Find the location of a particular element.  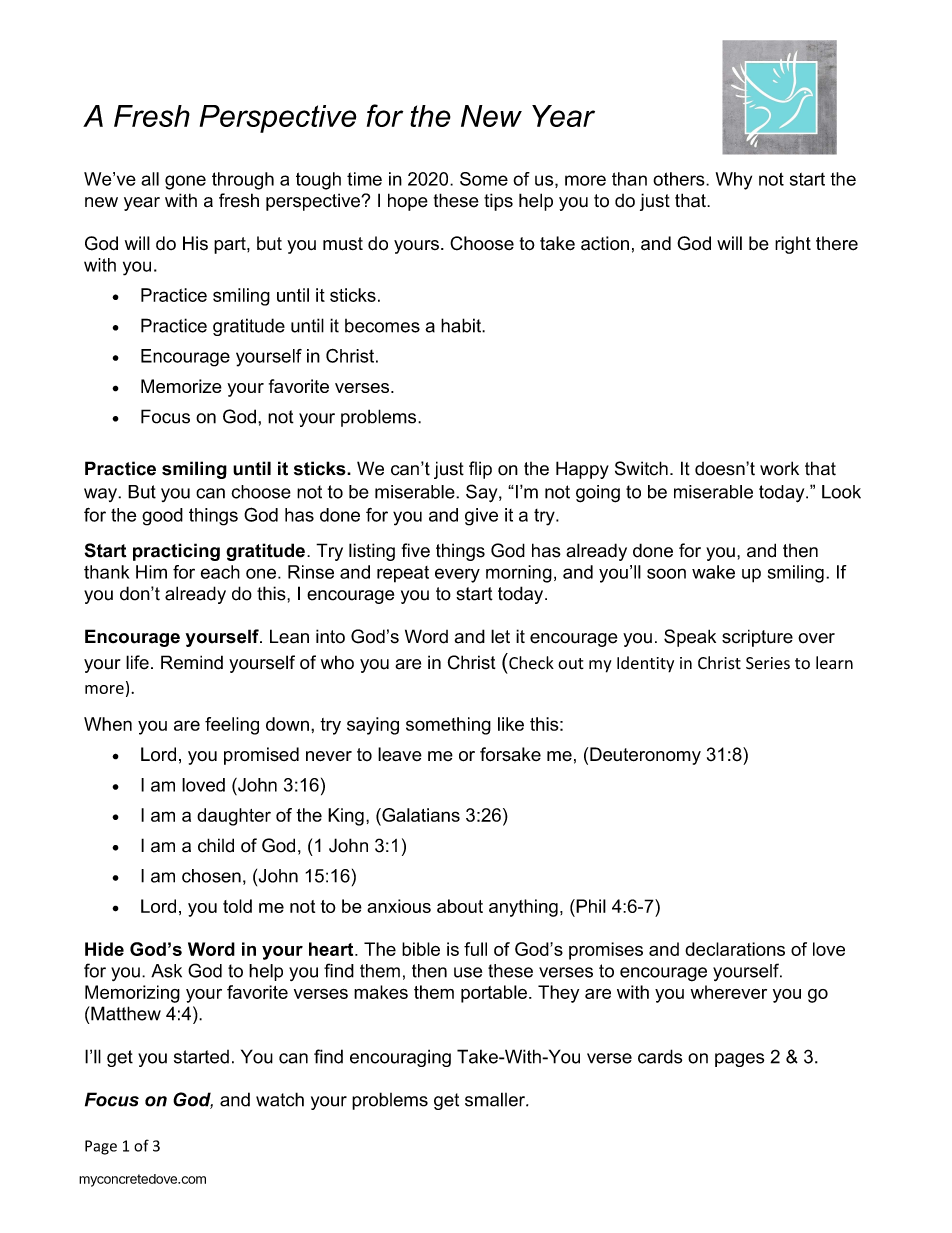

scripture is located at coordinates (757, 638).
